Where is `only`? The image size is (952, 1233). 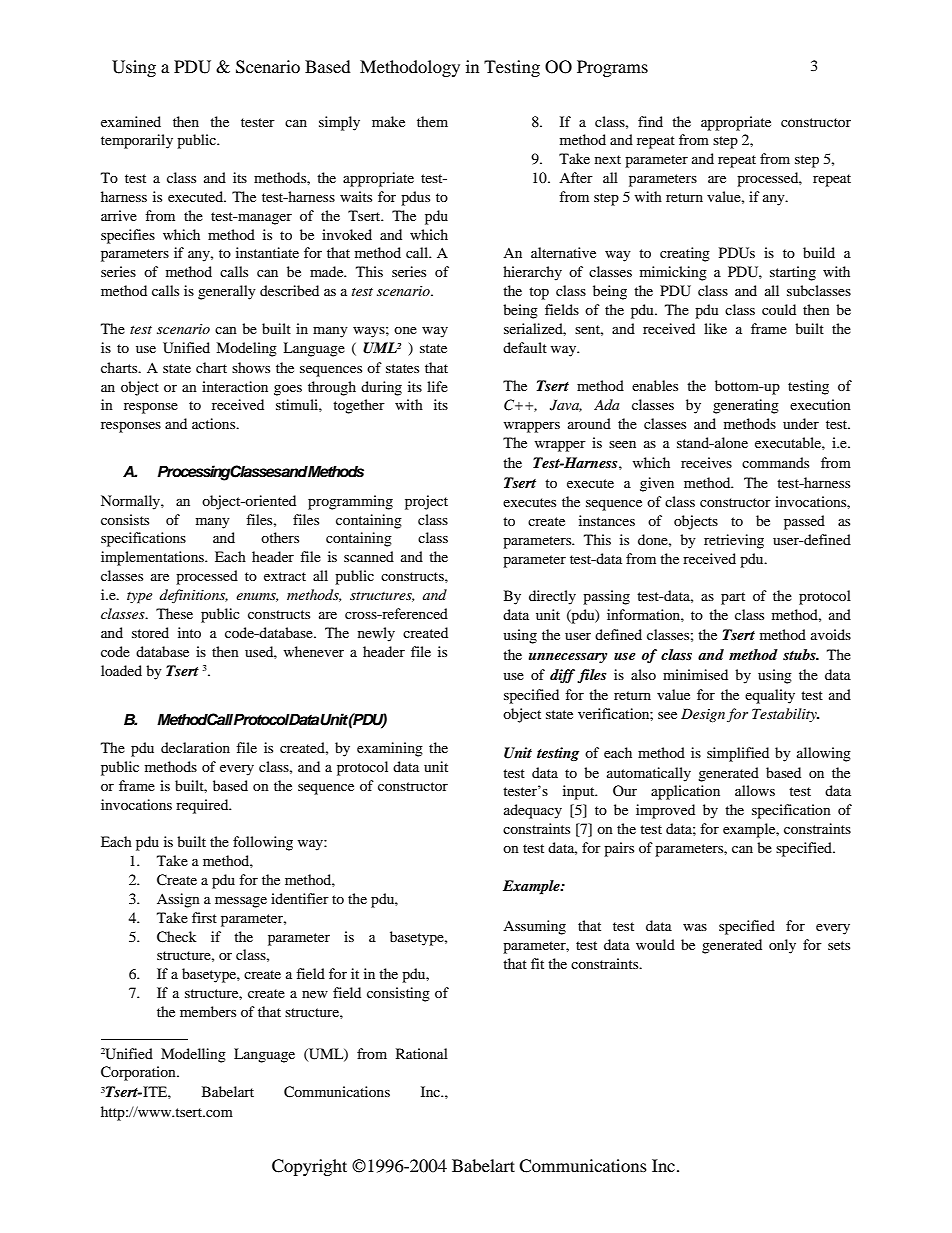 only is located at coordinates (782, 946).
